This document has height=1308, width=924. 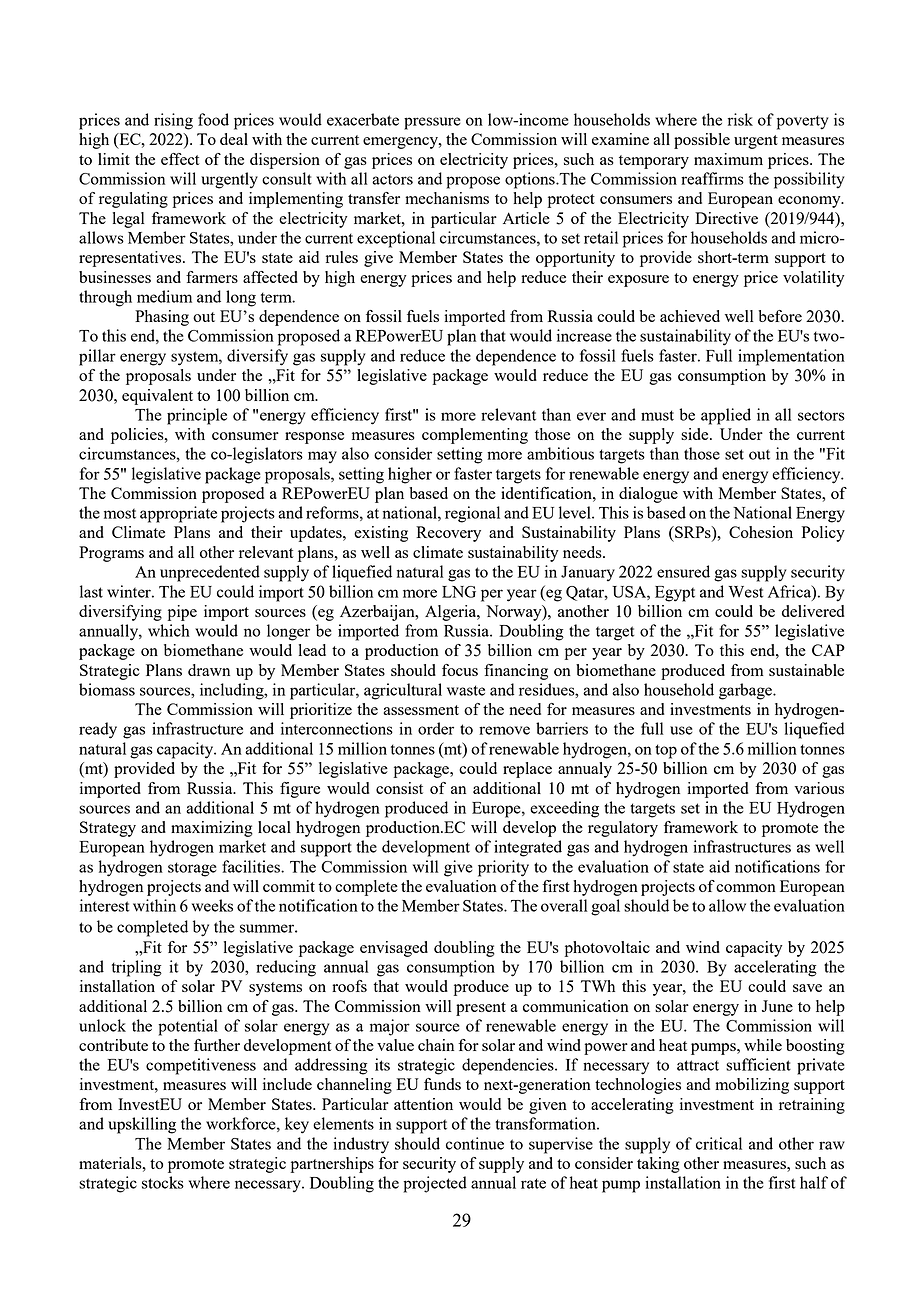 I want to click on various, so click(x=819, y=788).
